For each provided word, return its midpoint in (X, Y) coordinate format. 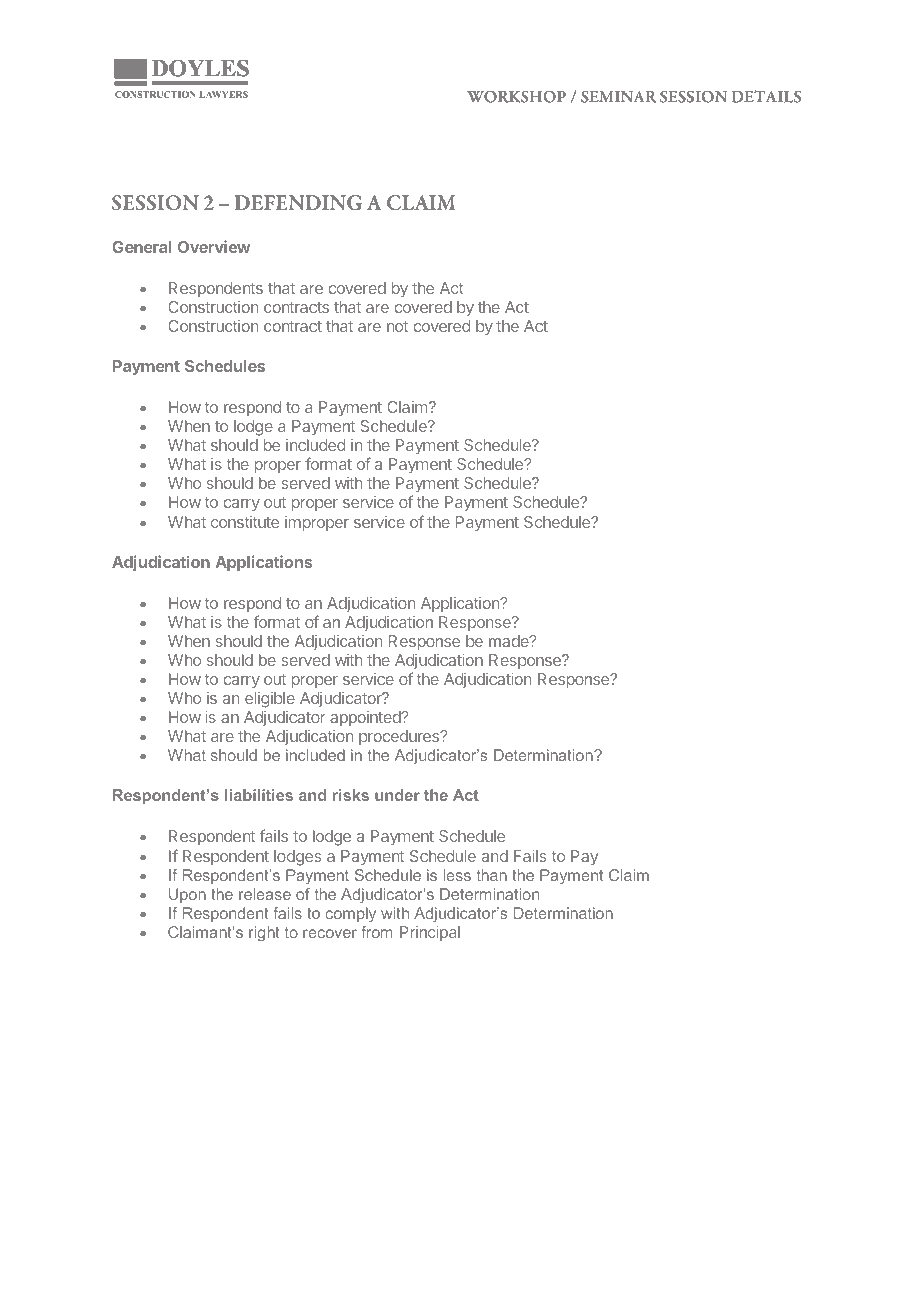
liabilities (259, 795)
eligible (270, 700)
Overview (214, 246)
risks (350, 795)
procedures (400, 737)
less (457, 875)
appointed (366, 718)
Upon (187, 895)
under (397, 795)
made (510, 641)
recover (330, 933)
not (397, 326)
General (141, 247)
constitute (245, 522)
